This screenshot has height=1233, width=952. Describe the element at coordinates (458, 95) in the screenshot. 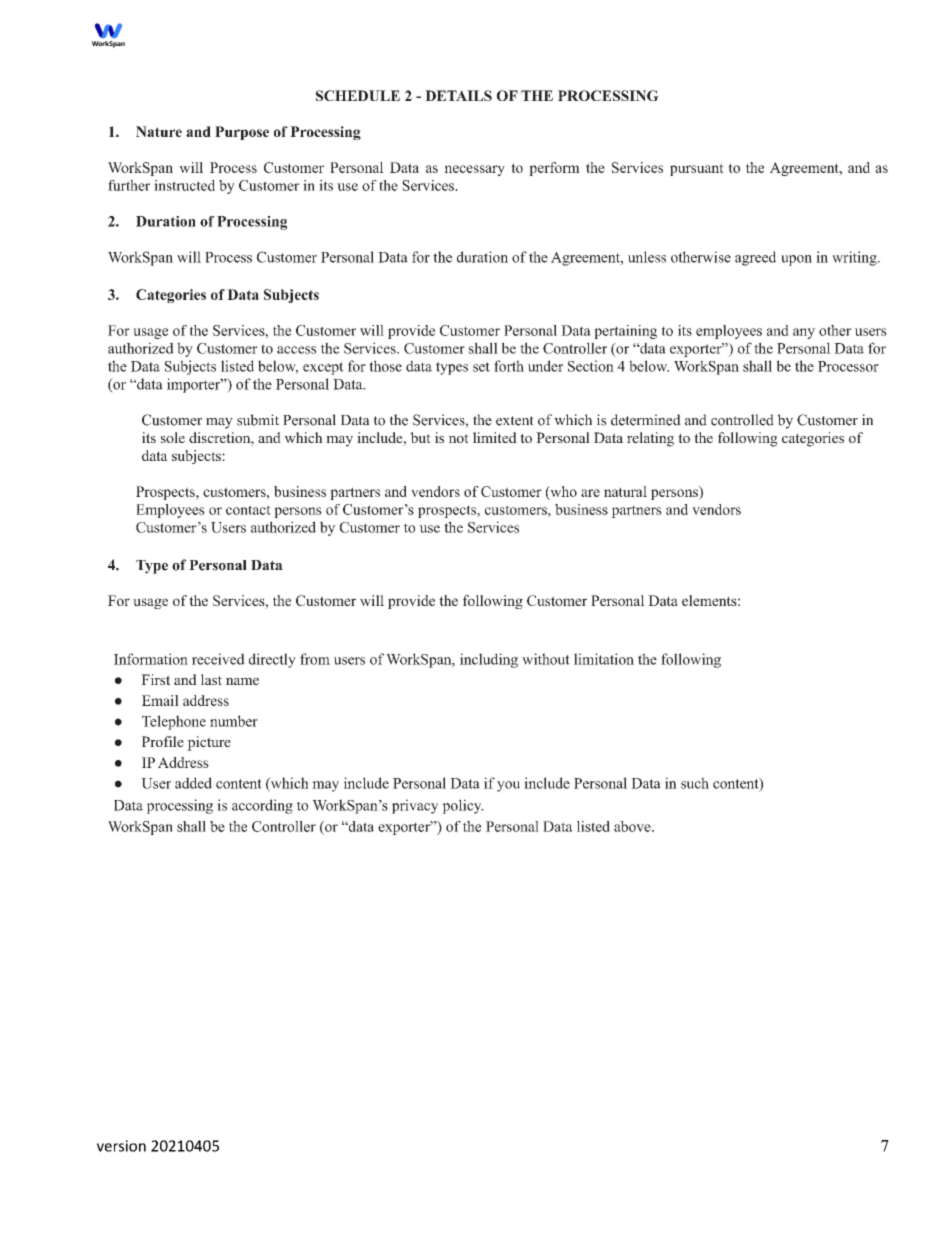

I see `DETAILS` at that location.
